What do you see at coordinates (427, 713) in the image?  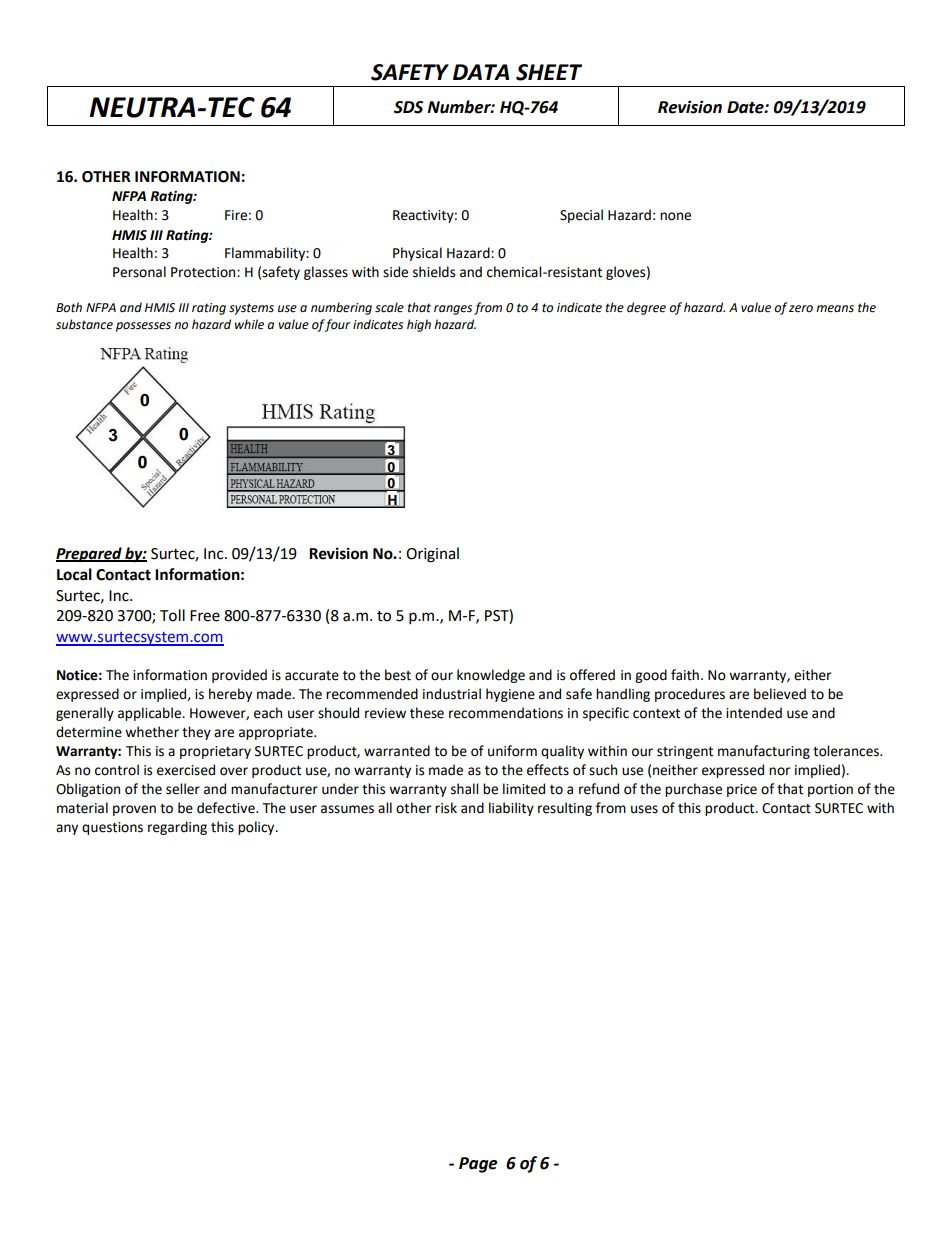 I see `these` at bounding box center [427, 713].
